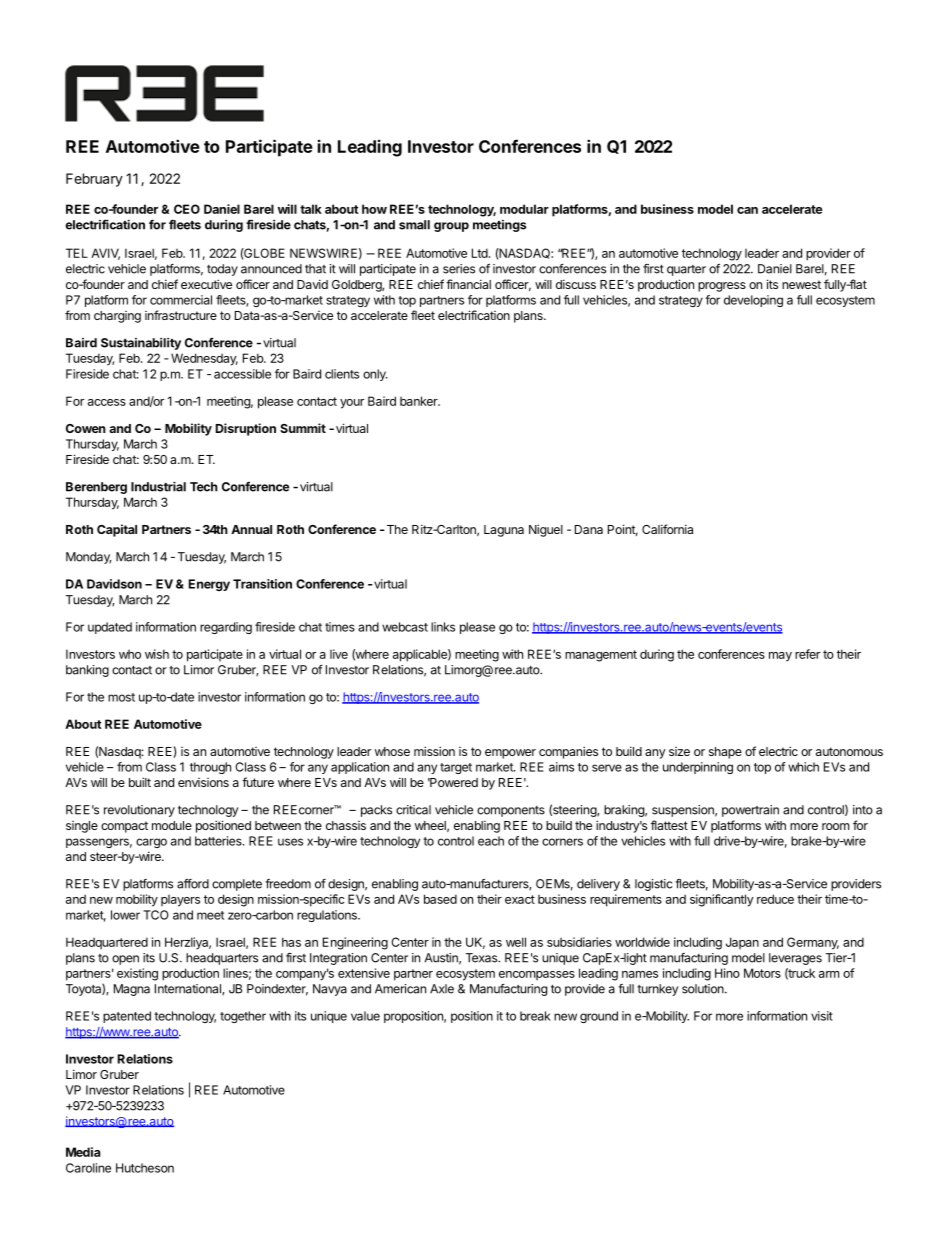 This document has height=1233, width=952. I want to click on CEO, so click(187, 209).
